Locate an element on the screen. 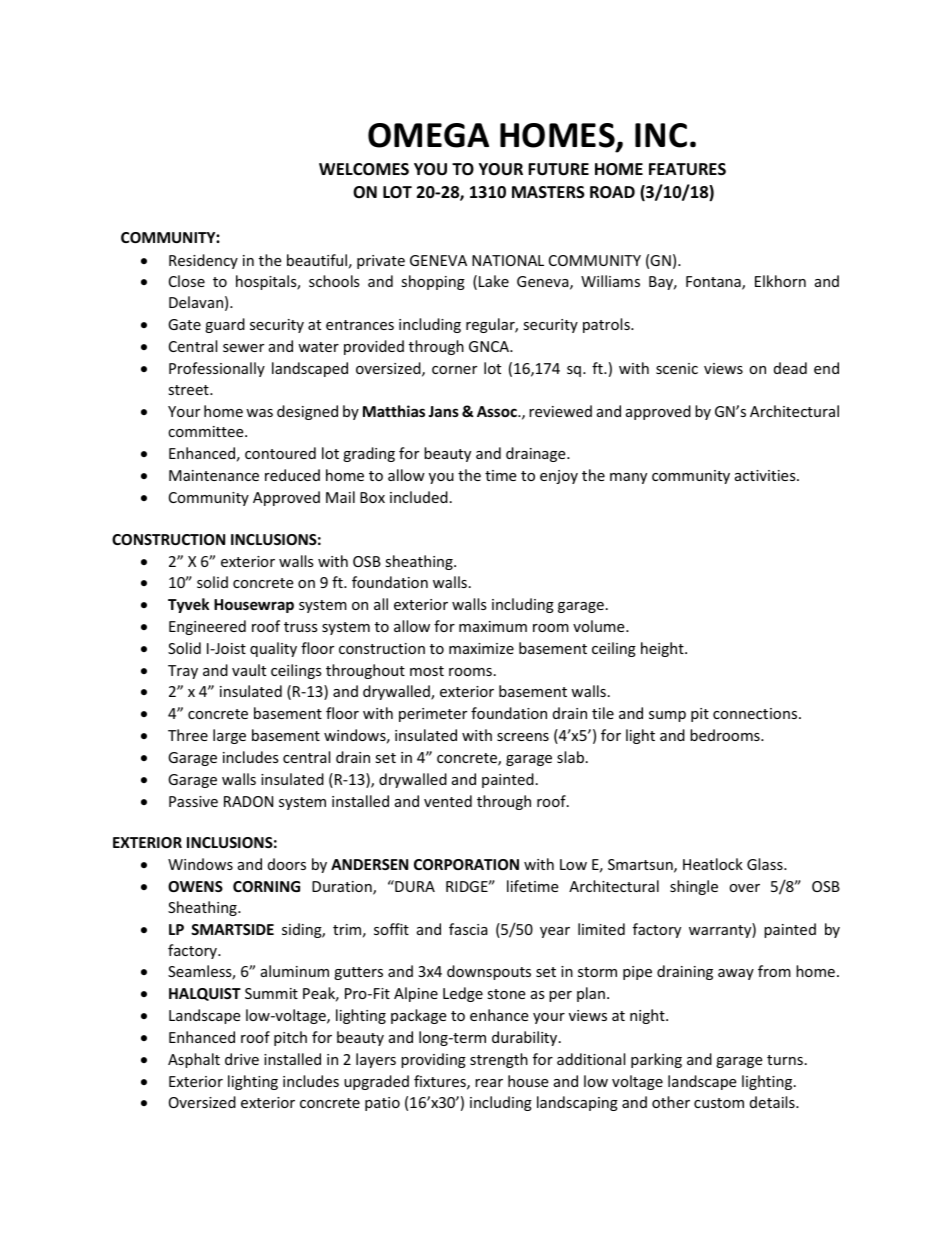 Image resolution: width=952 pixels, height=1233 pixels. sewer is located at coordinates (243, 348).
